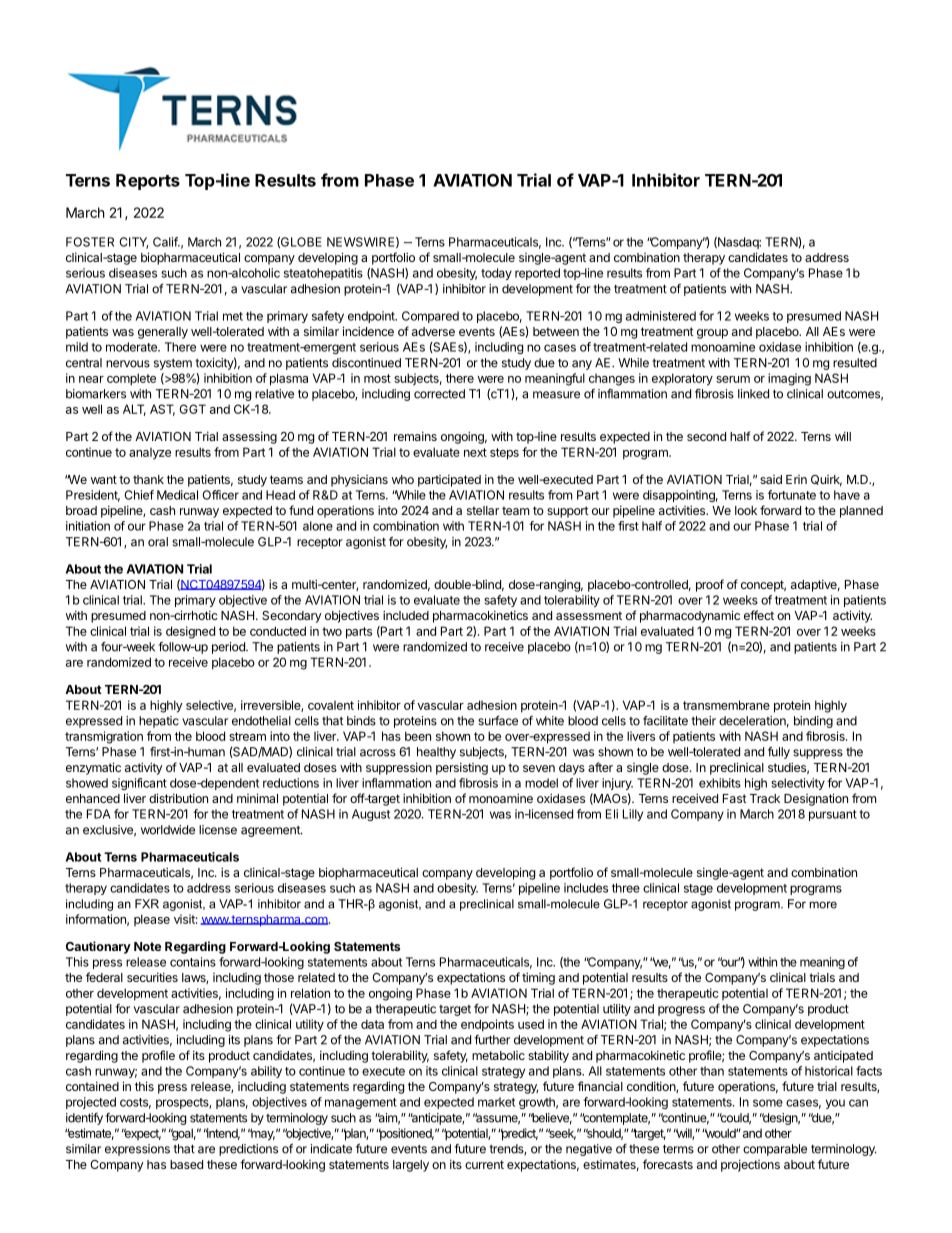  I want to click on surface, so click(498, 721).
